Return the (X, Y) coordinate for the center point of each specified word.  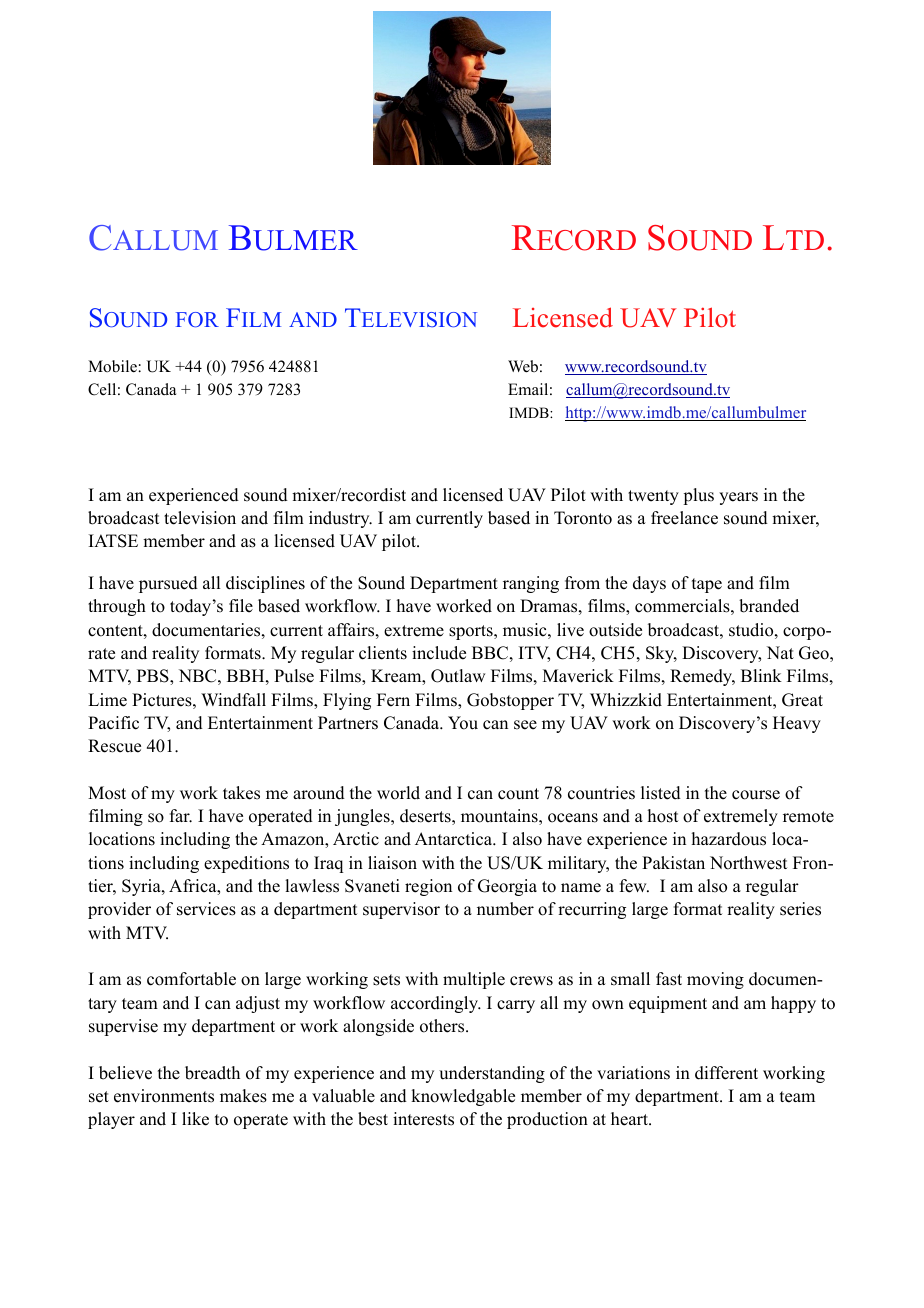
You (463, 723)
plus (698, 496)
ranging (531, 584)
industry (340, 519)
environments (164, 1096)
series (800, 909)
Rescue (114, 746)
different (726, 1073)
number (505, 909)
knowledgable (463, 1097)
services (206, 909)
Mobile (113, 366)
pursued (168, 584)
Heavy (797, 724)
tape (707, 585)
